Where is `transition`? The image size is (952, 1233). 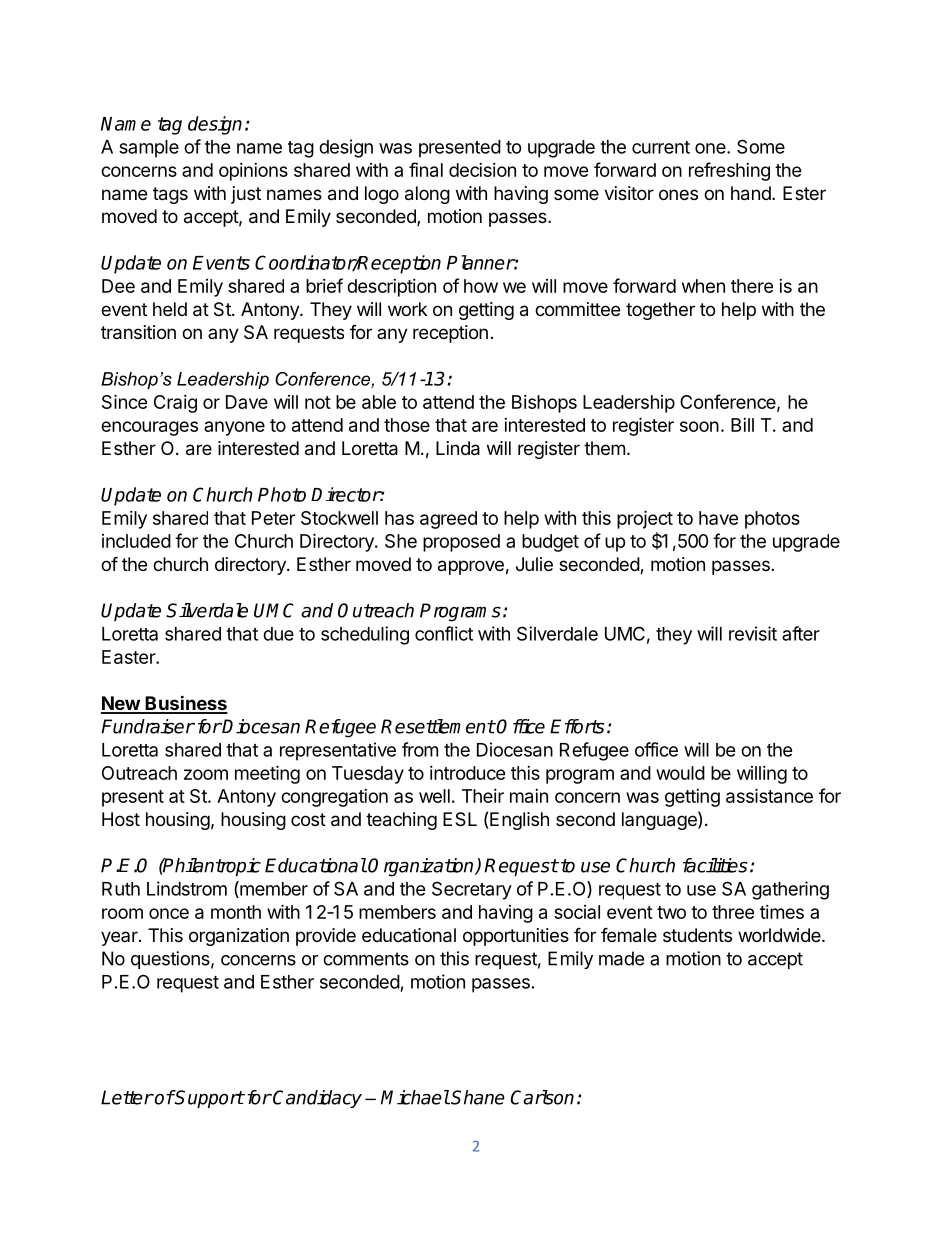 transition is located at coordinates (138, 332).
